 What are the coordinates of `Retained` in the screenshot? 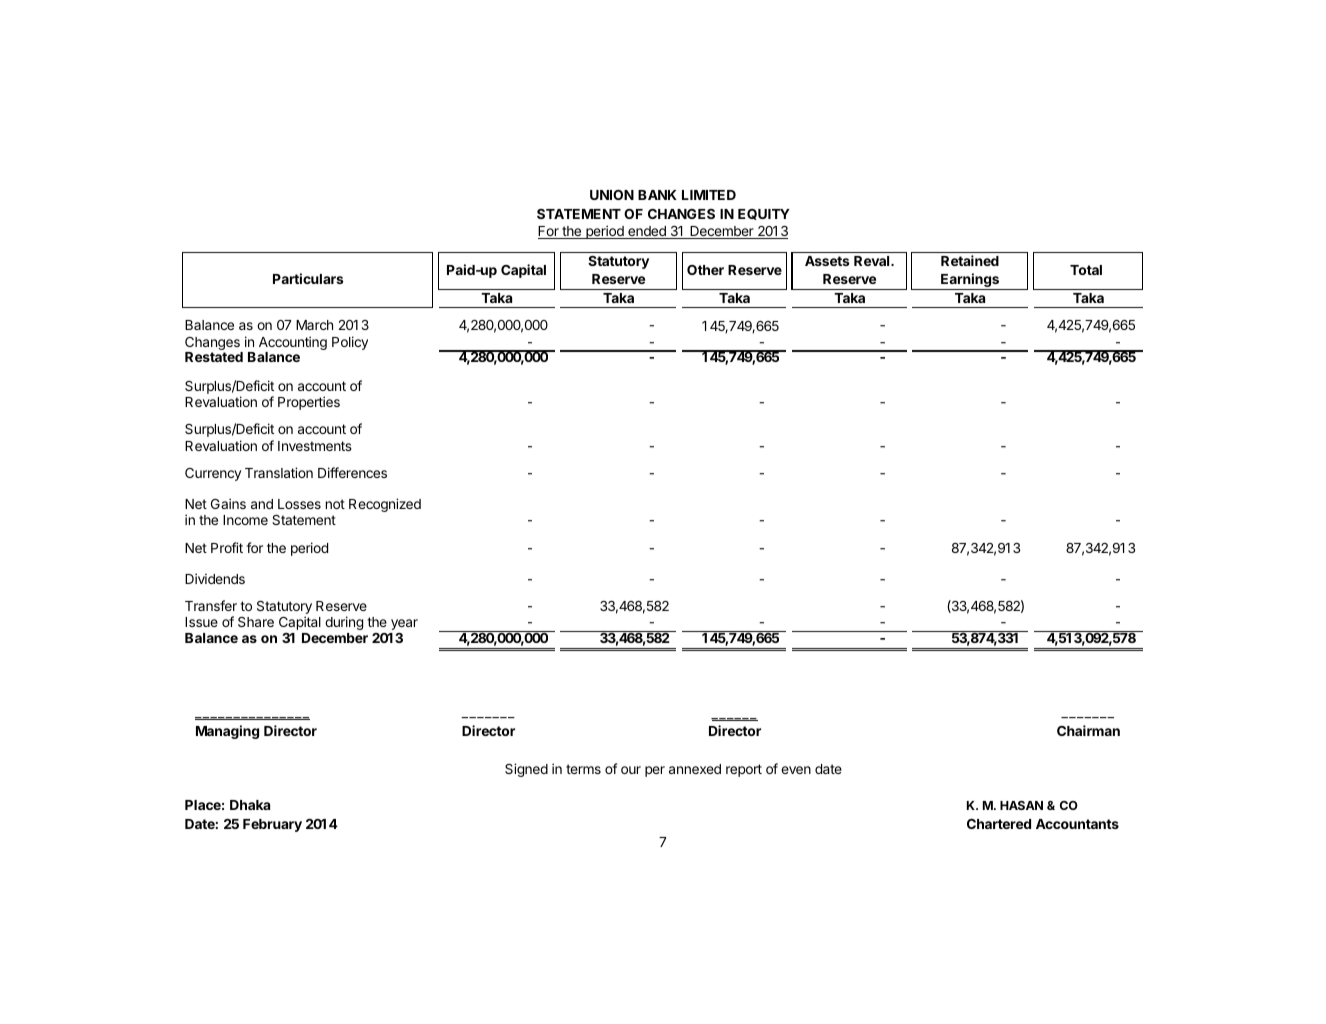 It's located at (970, 260).
